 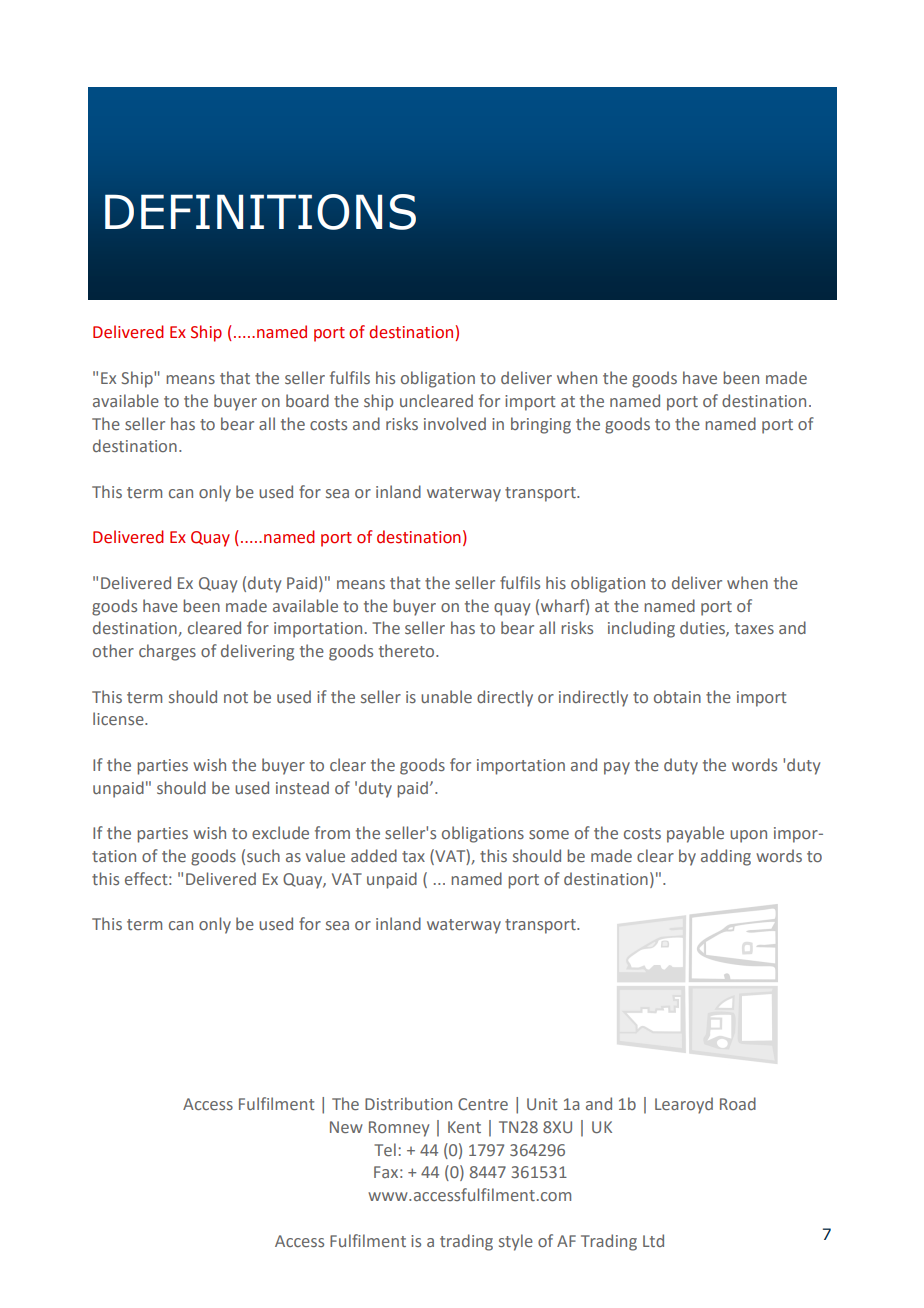 What do you see at coordinates (263, 855) in the image?
I see `such` at bounding box center [263, 855].
